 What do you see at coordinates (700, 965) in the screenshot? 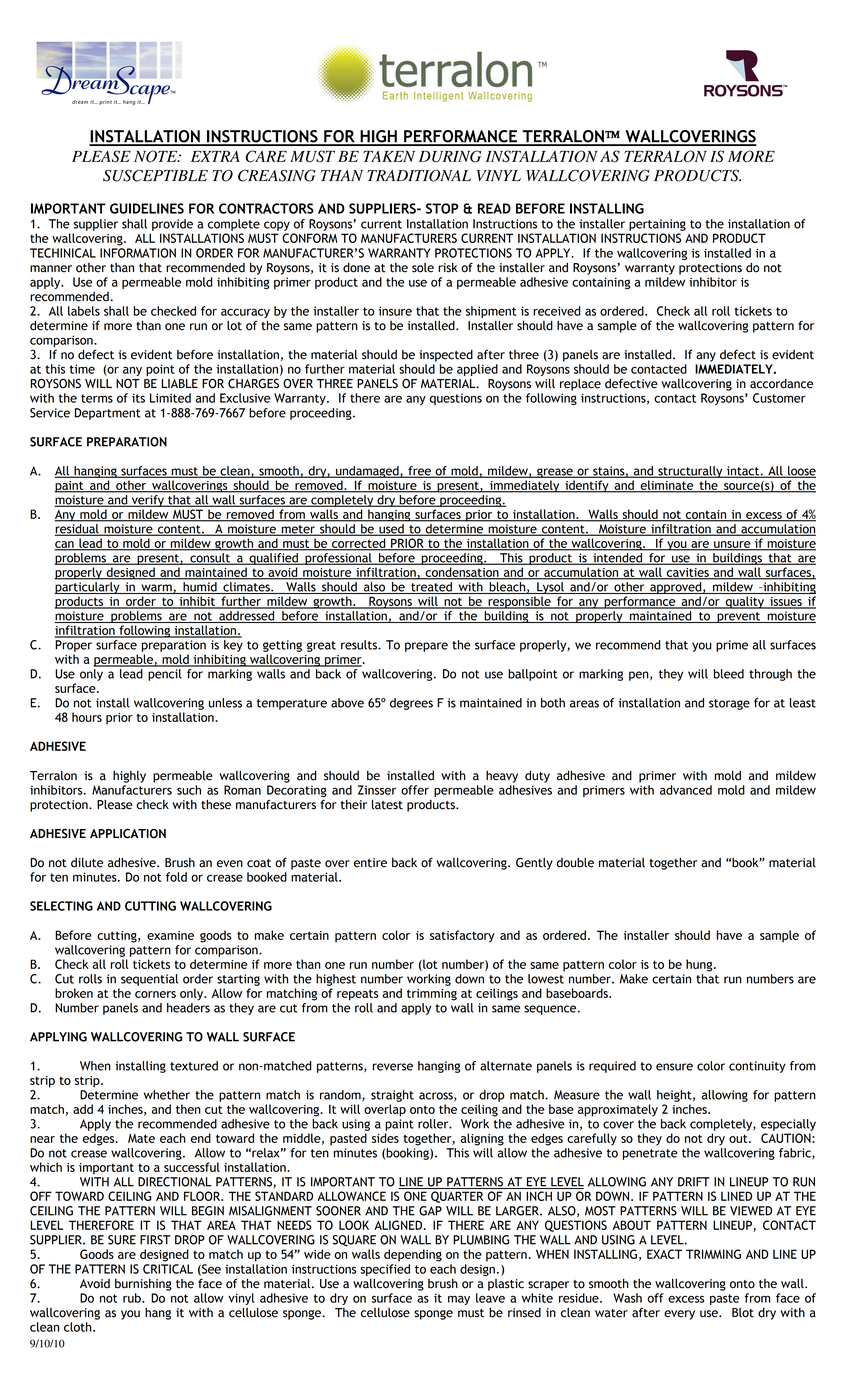
I see `hung` at bounding box center [700, 965].
